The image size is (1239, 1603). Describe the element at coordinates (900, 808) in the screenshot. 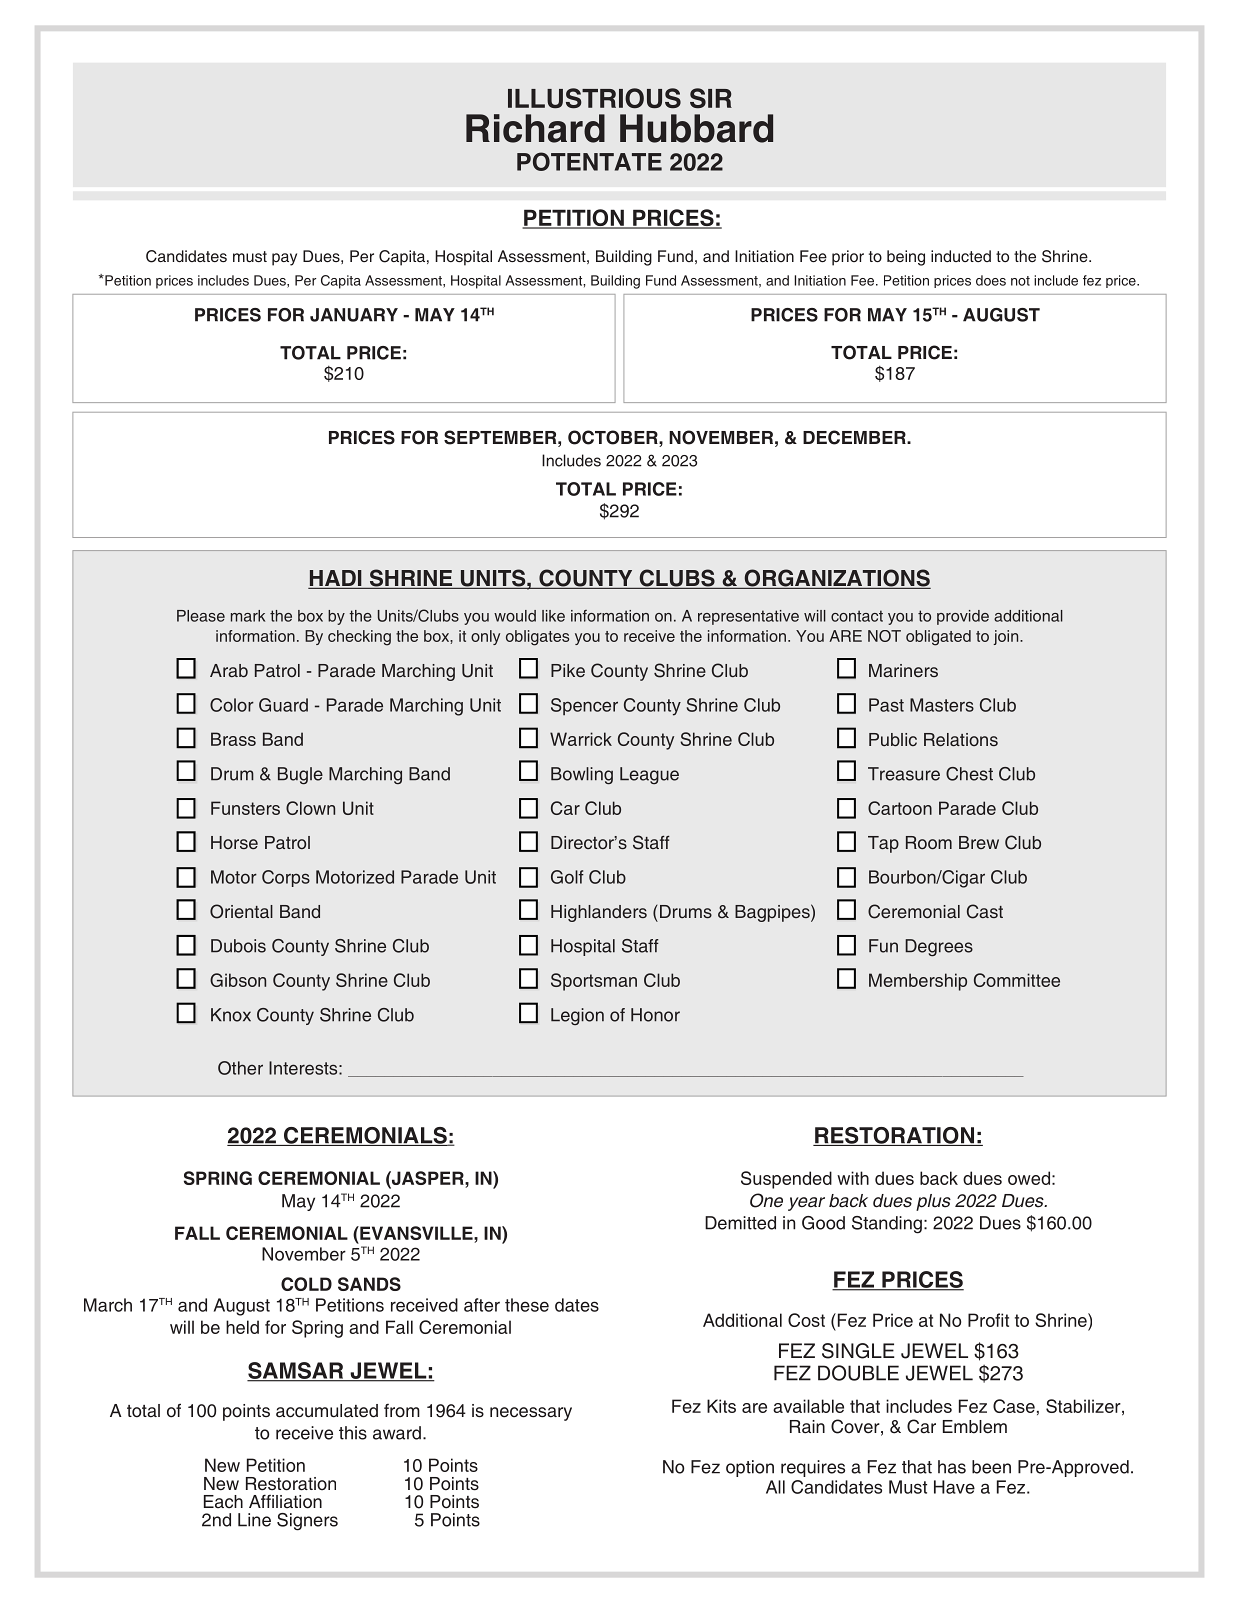

I see `Cartoon` at that location.
